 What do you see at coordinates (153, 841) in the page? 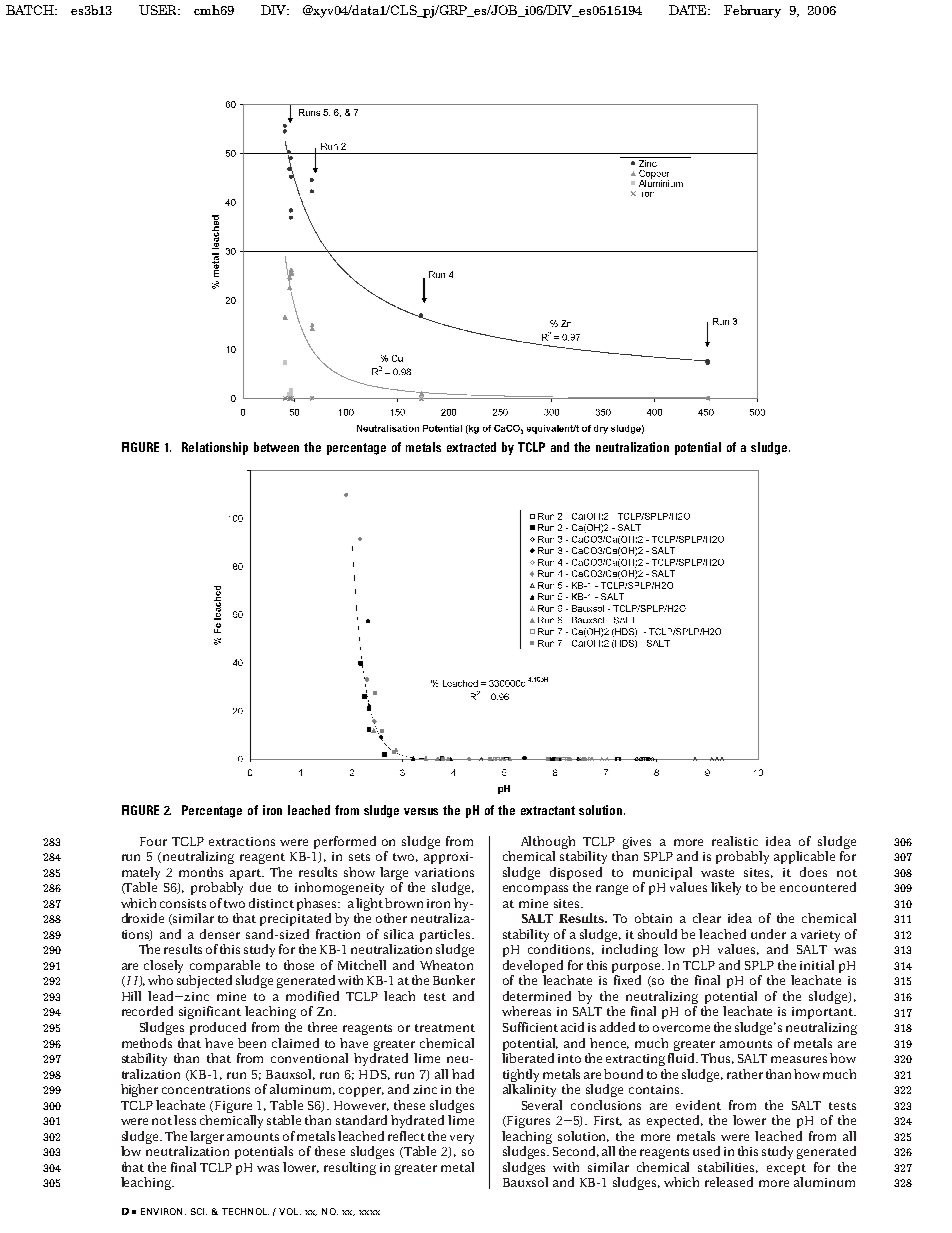
I see `Four` at bounding box center [153, 841].
